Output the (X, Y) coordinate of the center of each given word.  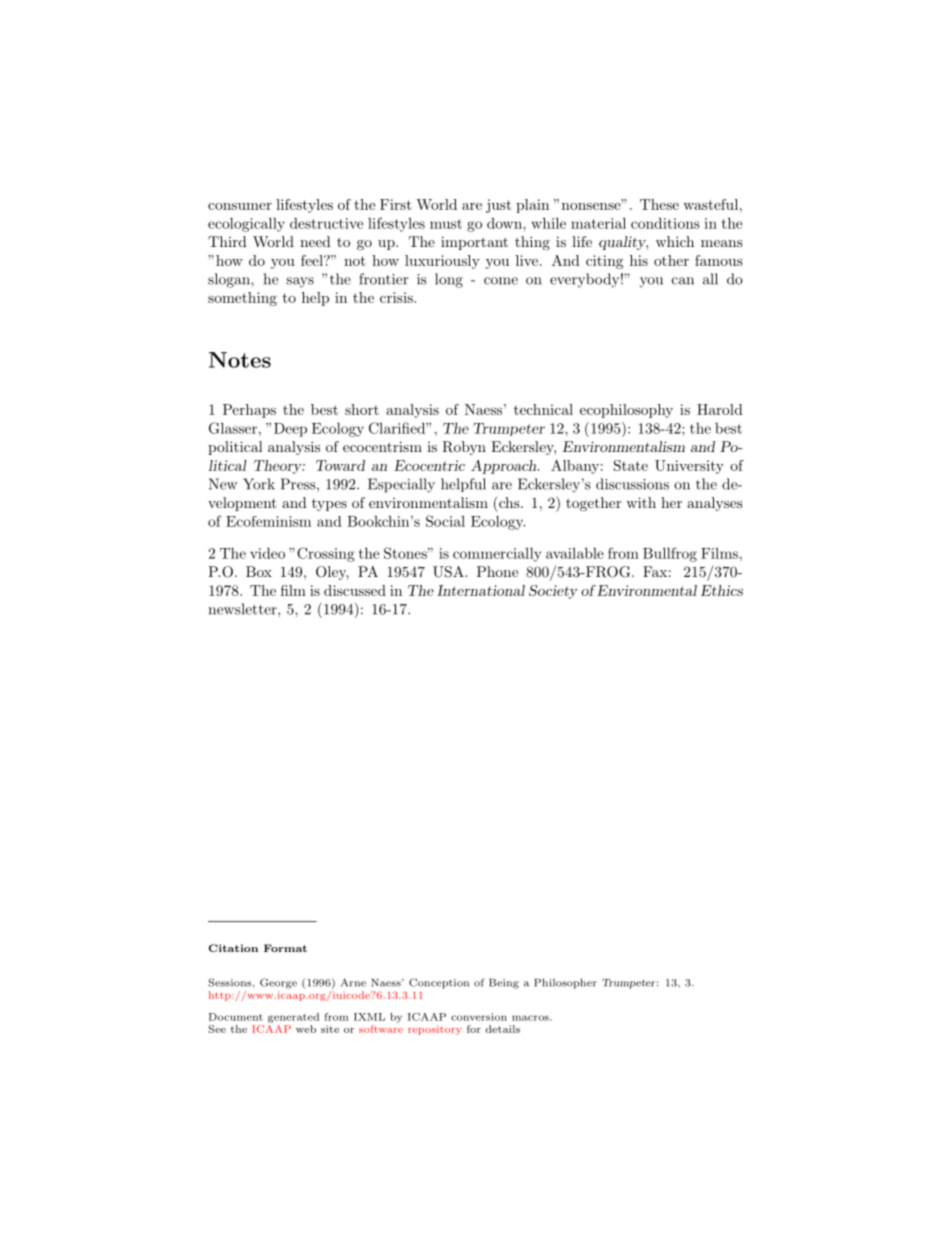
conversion (479, 1017)
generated (293, 1018)
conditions (665, 223)
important (474, 243)
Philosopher (565, 983)
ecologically (246, 224)
